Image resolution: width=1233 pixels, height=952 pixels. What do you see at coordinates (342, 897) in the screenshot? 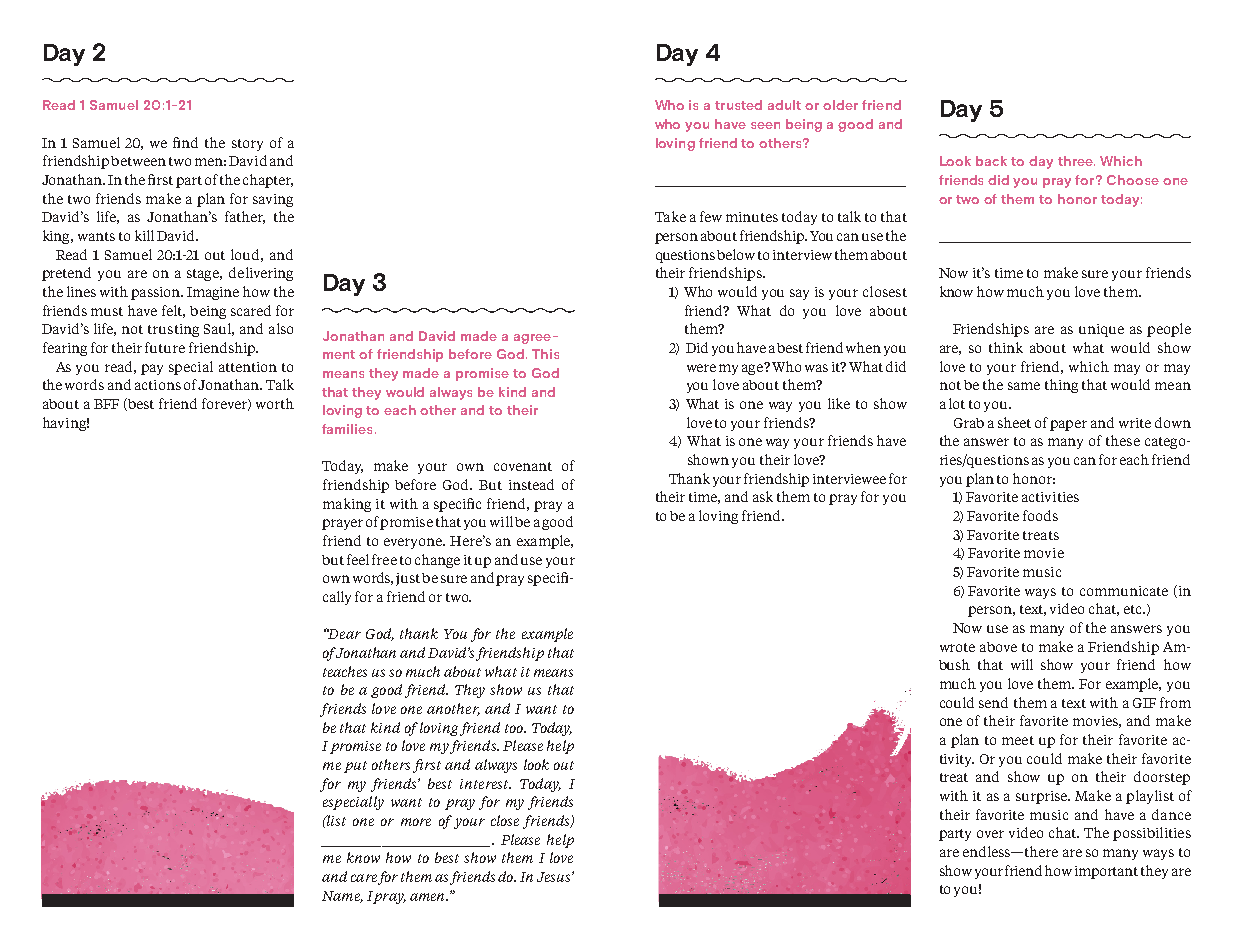
I see `Name` at bounding box center [342, 897].
